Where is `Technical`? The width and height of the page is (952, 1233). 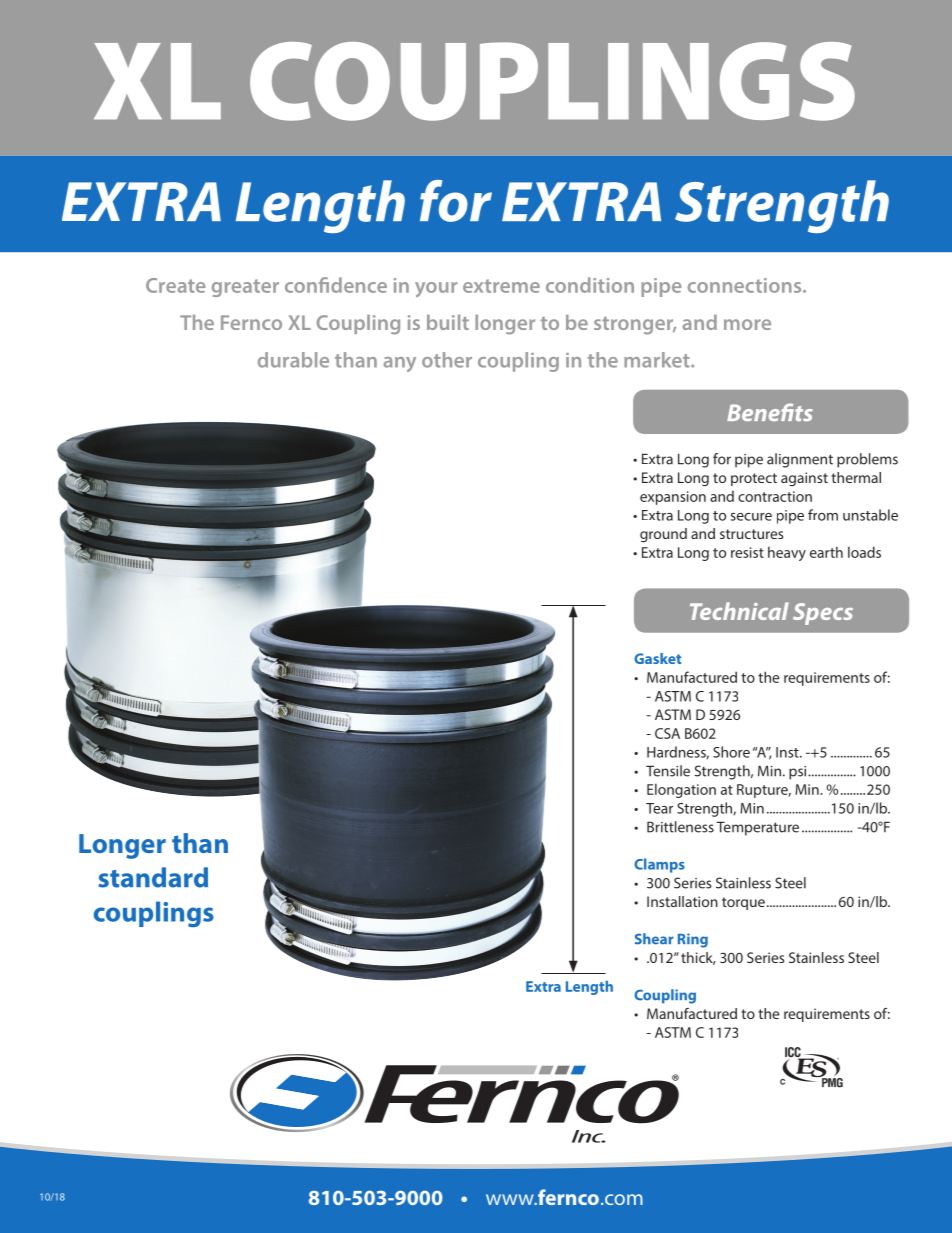
Technical is located at coordinates (739, 611).
